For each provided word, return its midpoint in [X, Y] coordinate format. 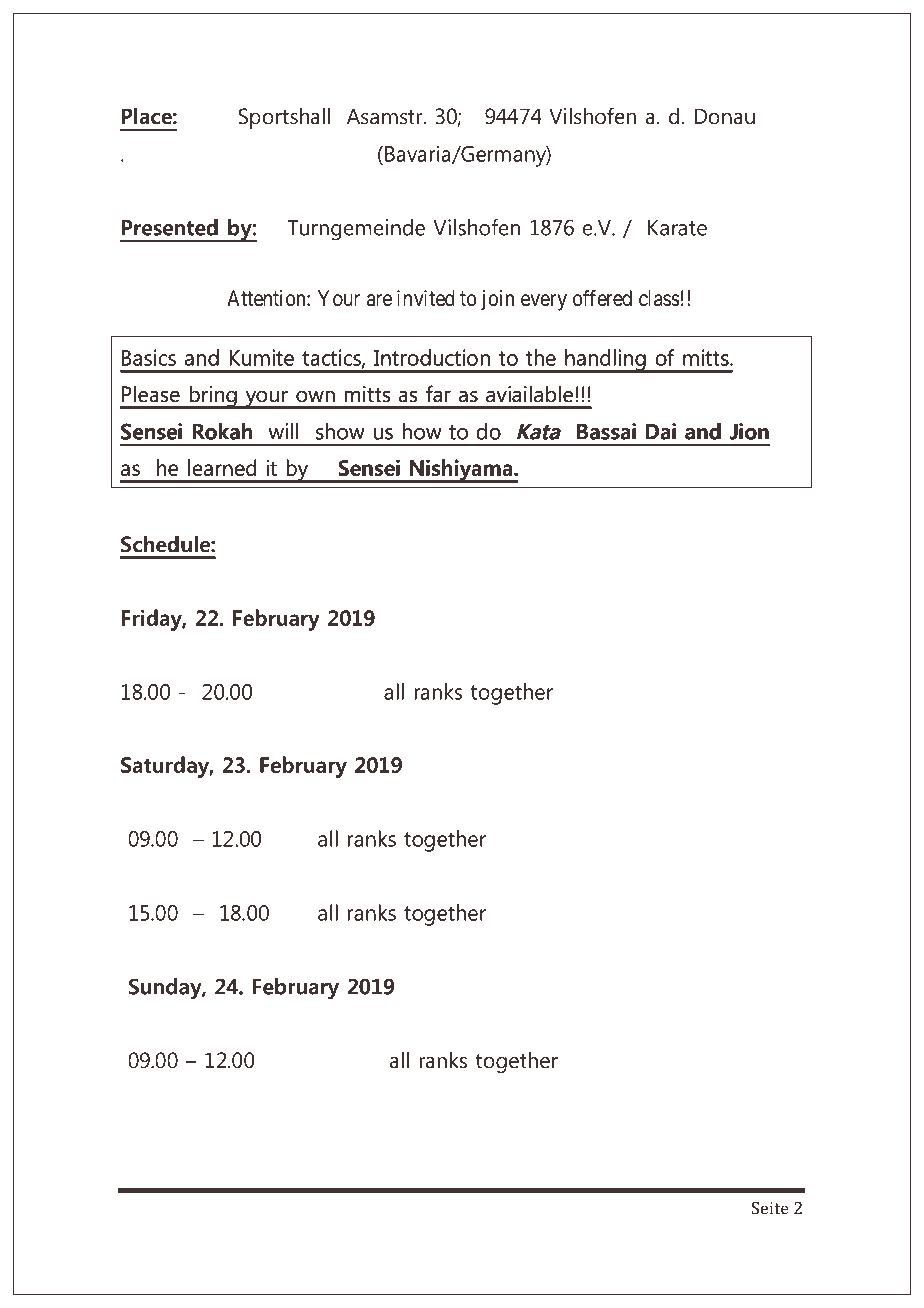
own [315, 397]
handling [605, 361]
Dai [661, 431]
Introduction [432, 357]
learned [222, 467]
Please [151, 394]
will [283, 431]
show [340, 431]
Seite [770, 1208]
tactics [332, 358]
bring [213, 397]
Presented [169, 227]
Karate [677, 228]
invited [426, 298]
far [438, 393]
